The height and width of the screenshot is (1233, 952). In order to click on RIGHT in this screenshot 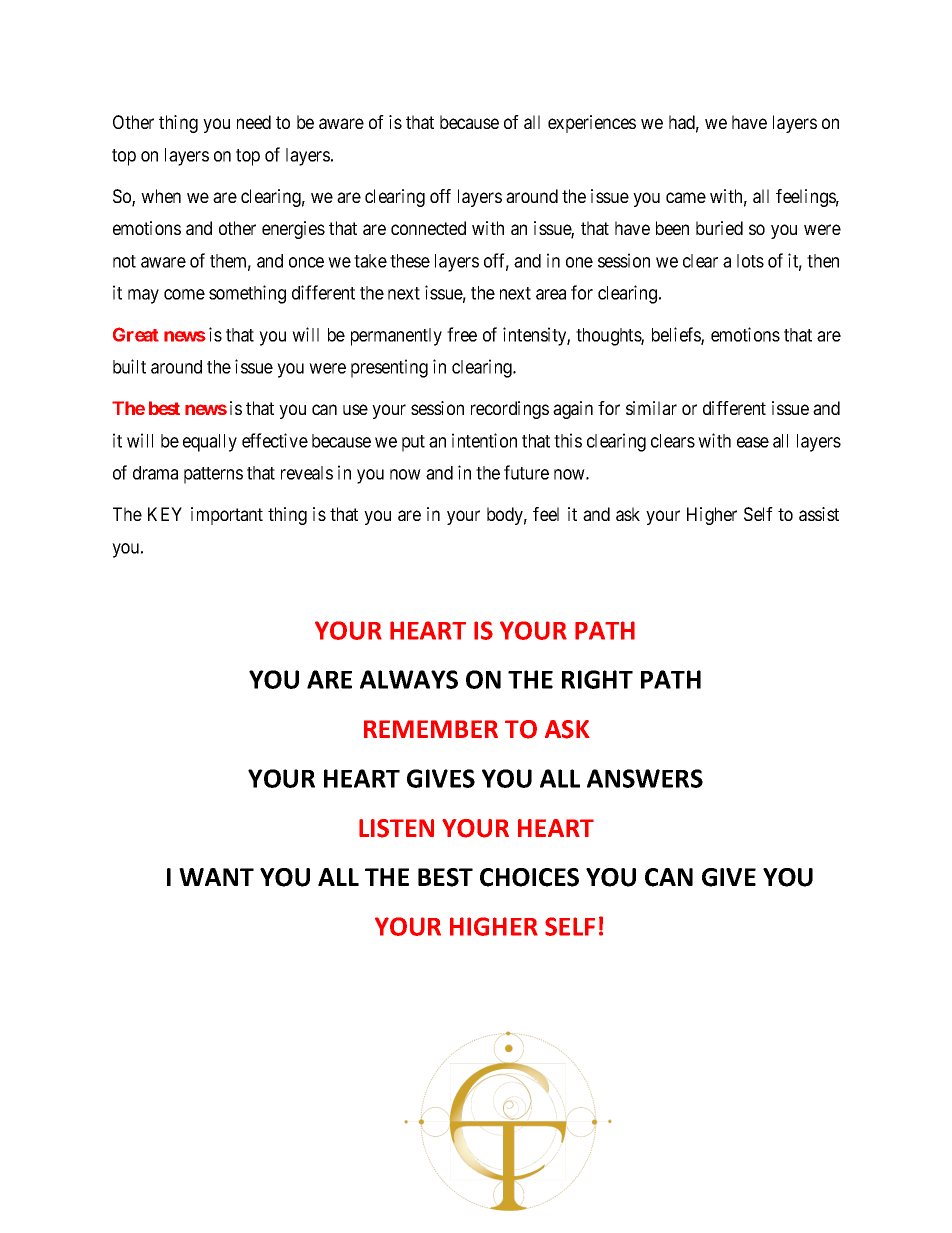, I will do `click(597, 679)`.
